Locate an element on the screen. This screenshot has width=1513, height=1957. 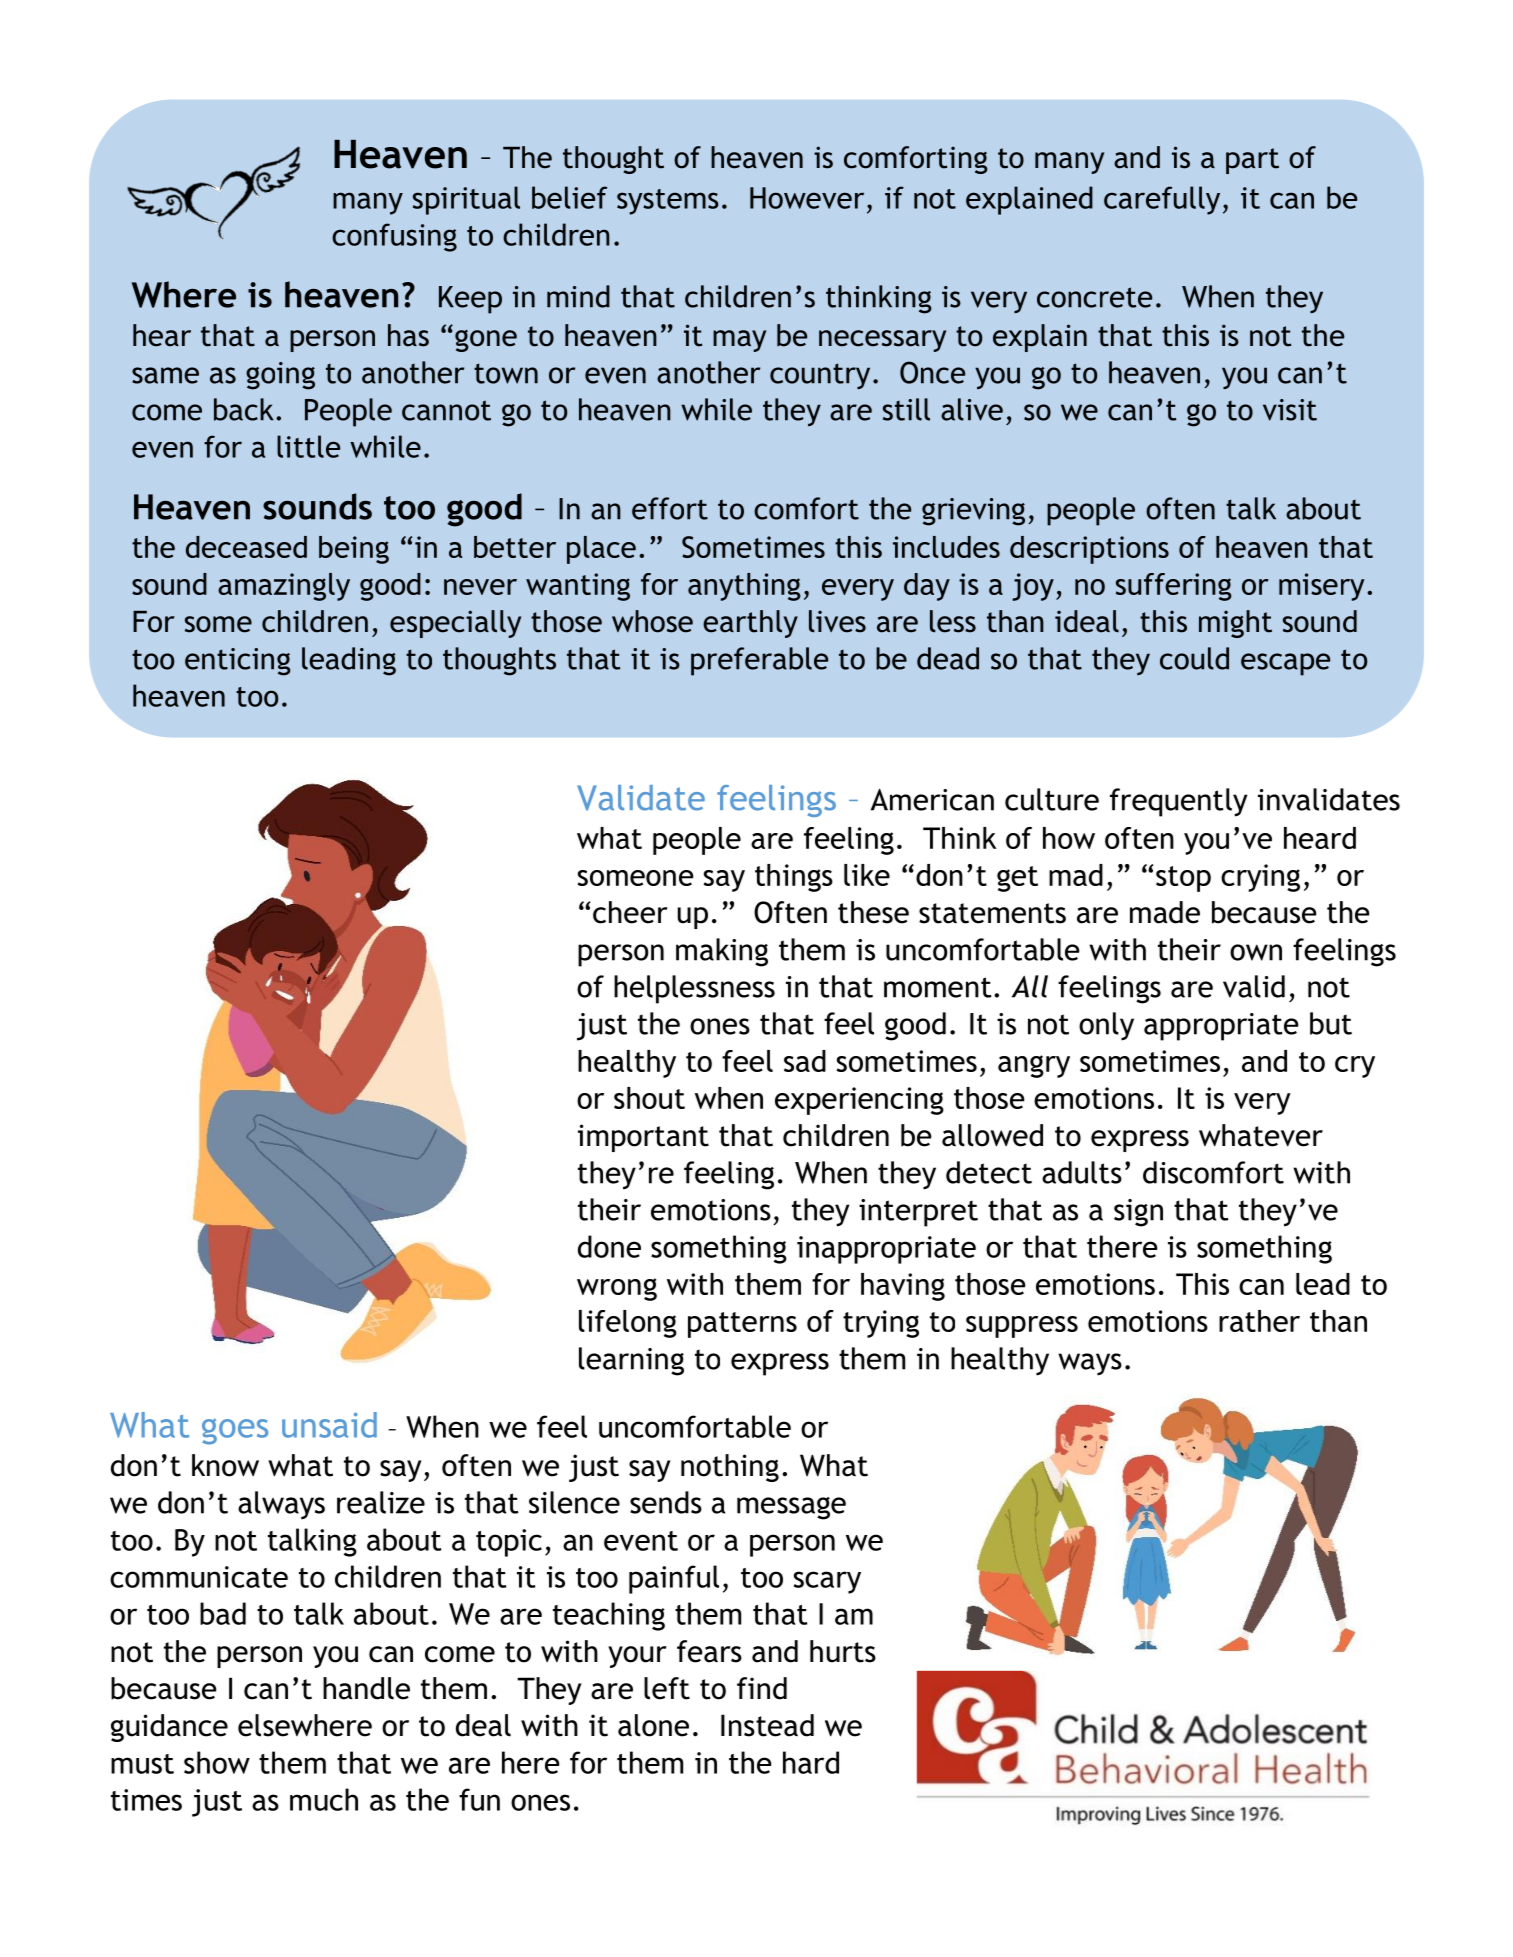
show is located at coordinates (217, 1762).
